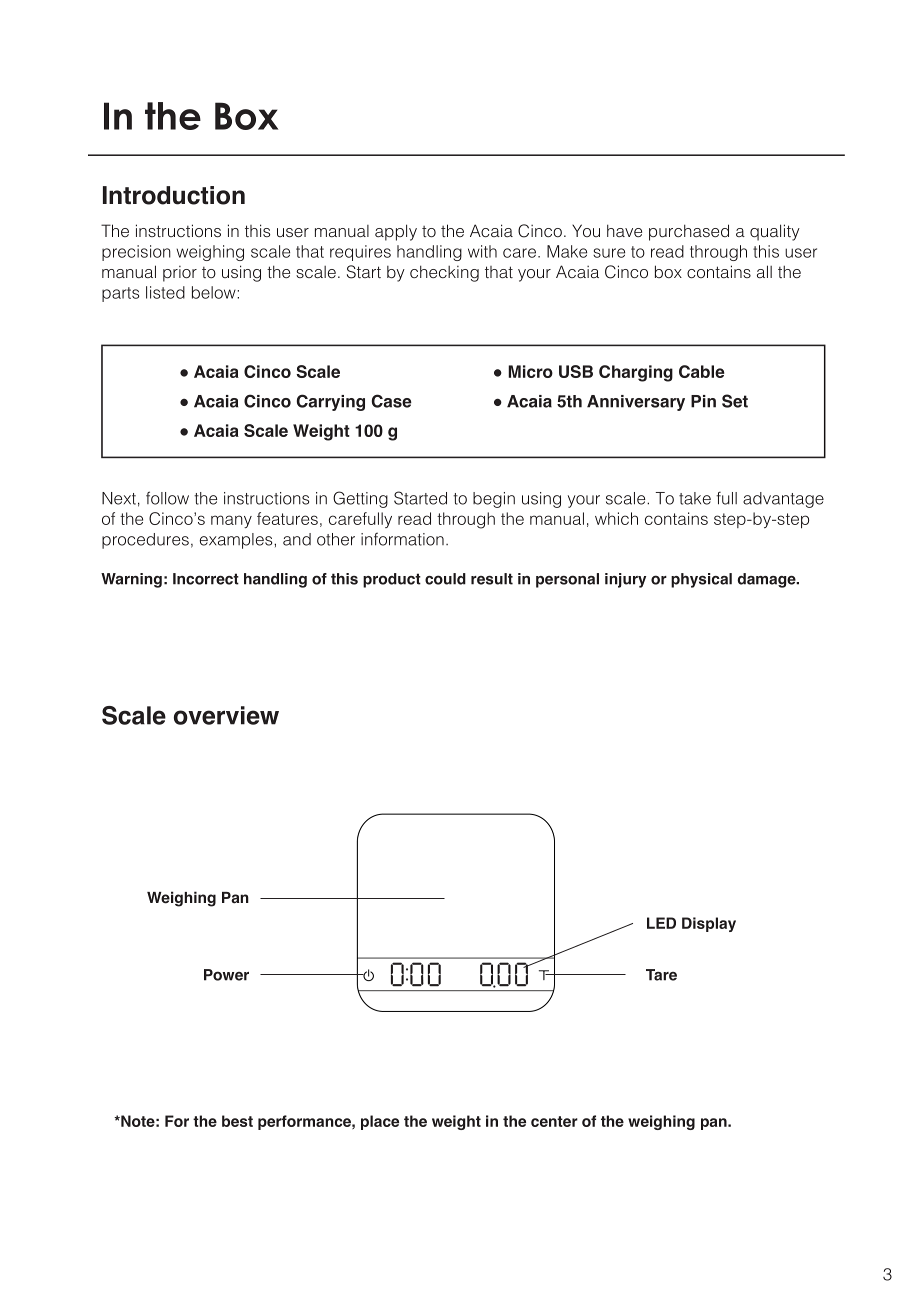  Describe the element at coordinates (237, 1121) in the screenshot. I see `best` at that location.
